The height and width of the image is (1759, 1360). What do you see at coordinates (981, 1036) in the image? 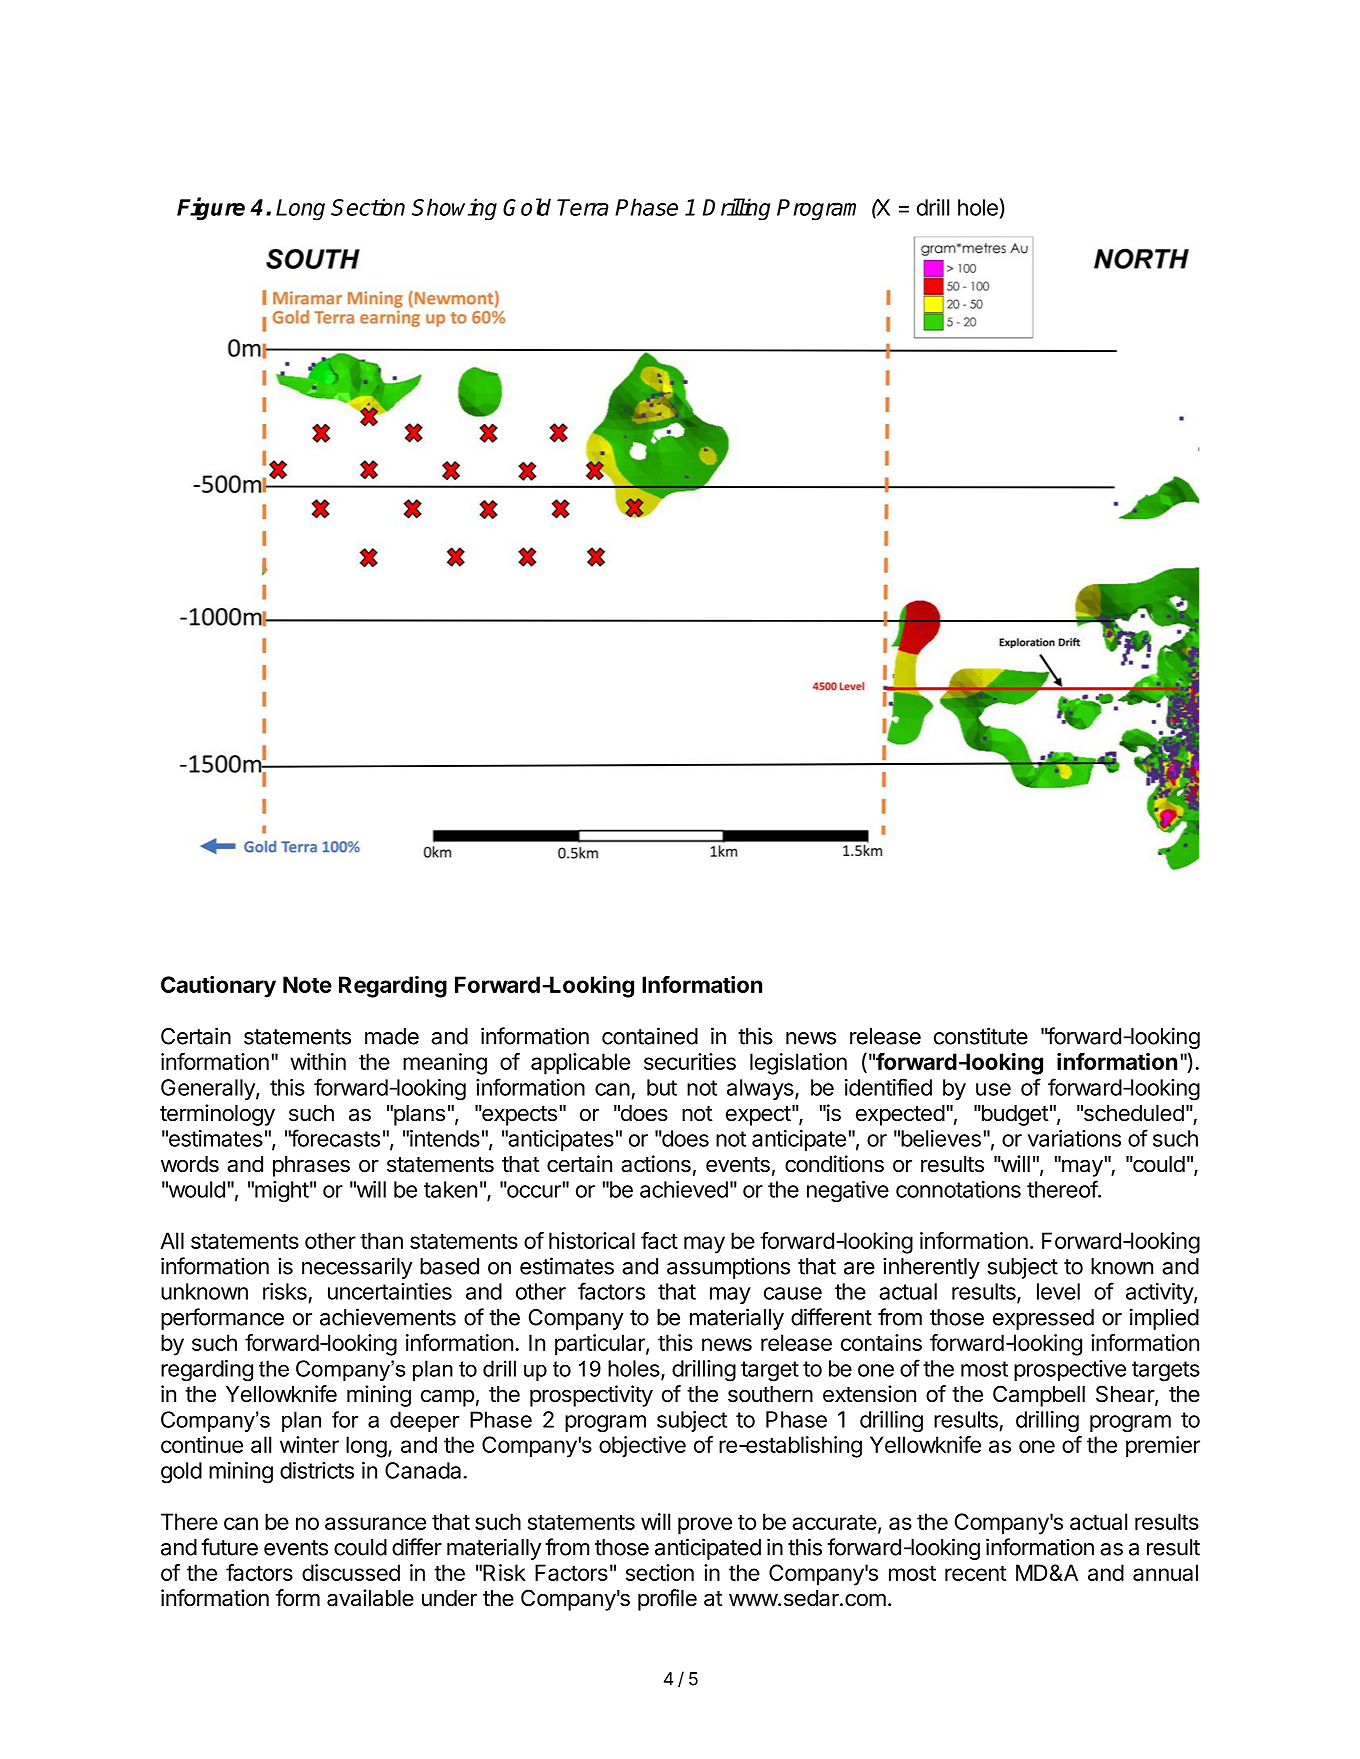
I see `constitute` at bounding box center [981, 1036].
